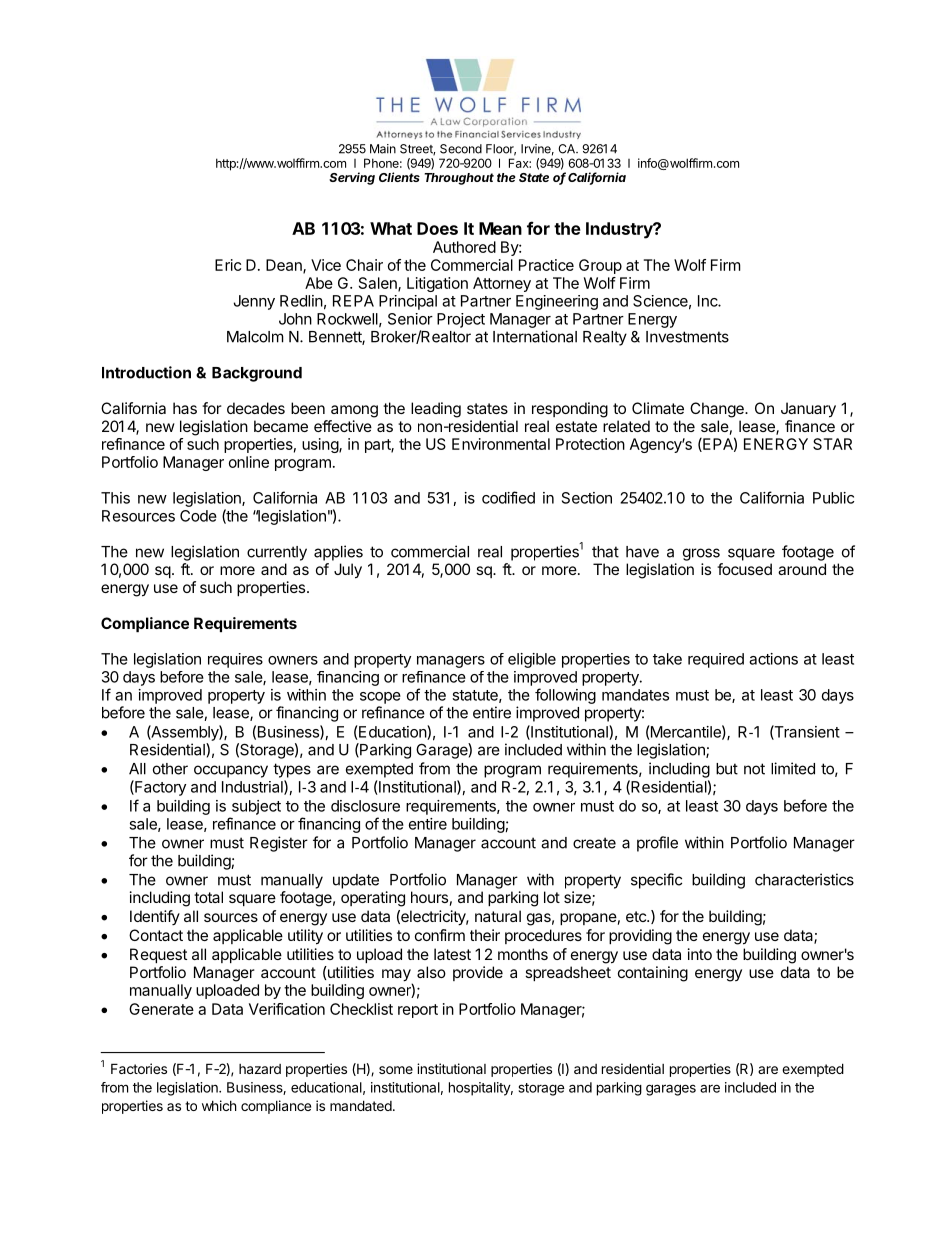 The width and height of the page is (952, 1233). Describe the element at coordinates (235, 660) in the page. I see `requires` at that location.
